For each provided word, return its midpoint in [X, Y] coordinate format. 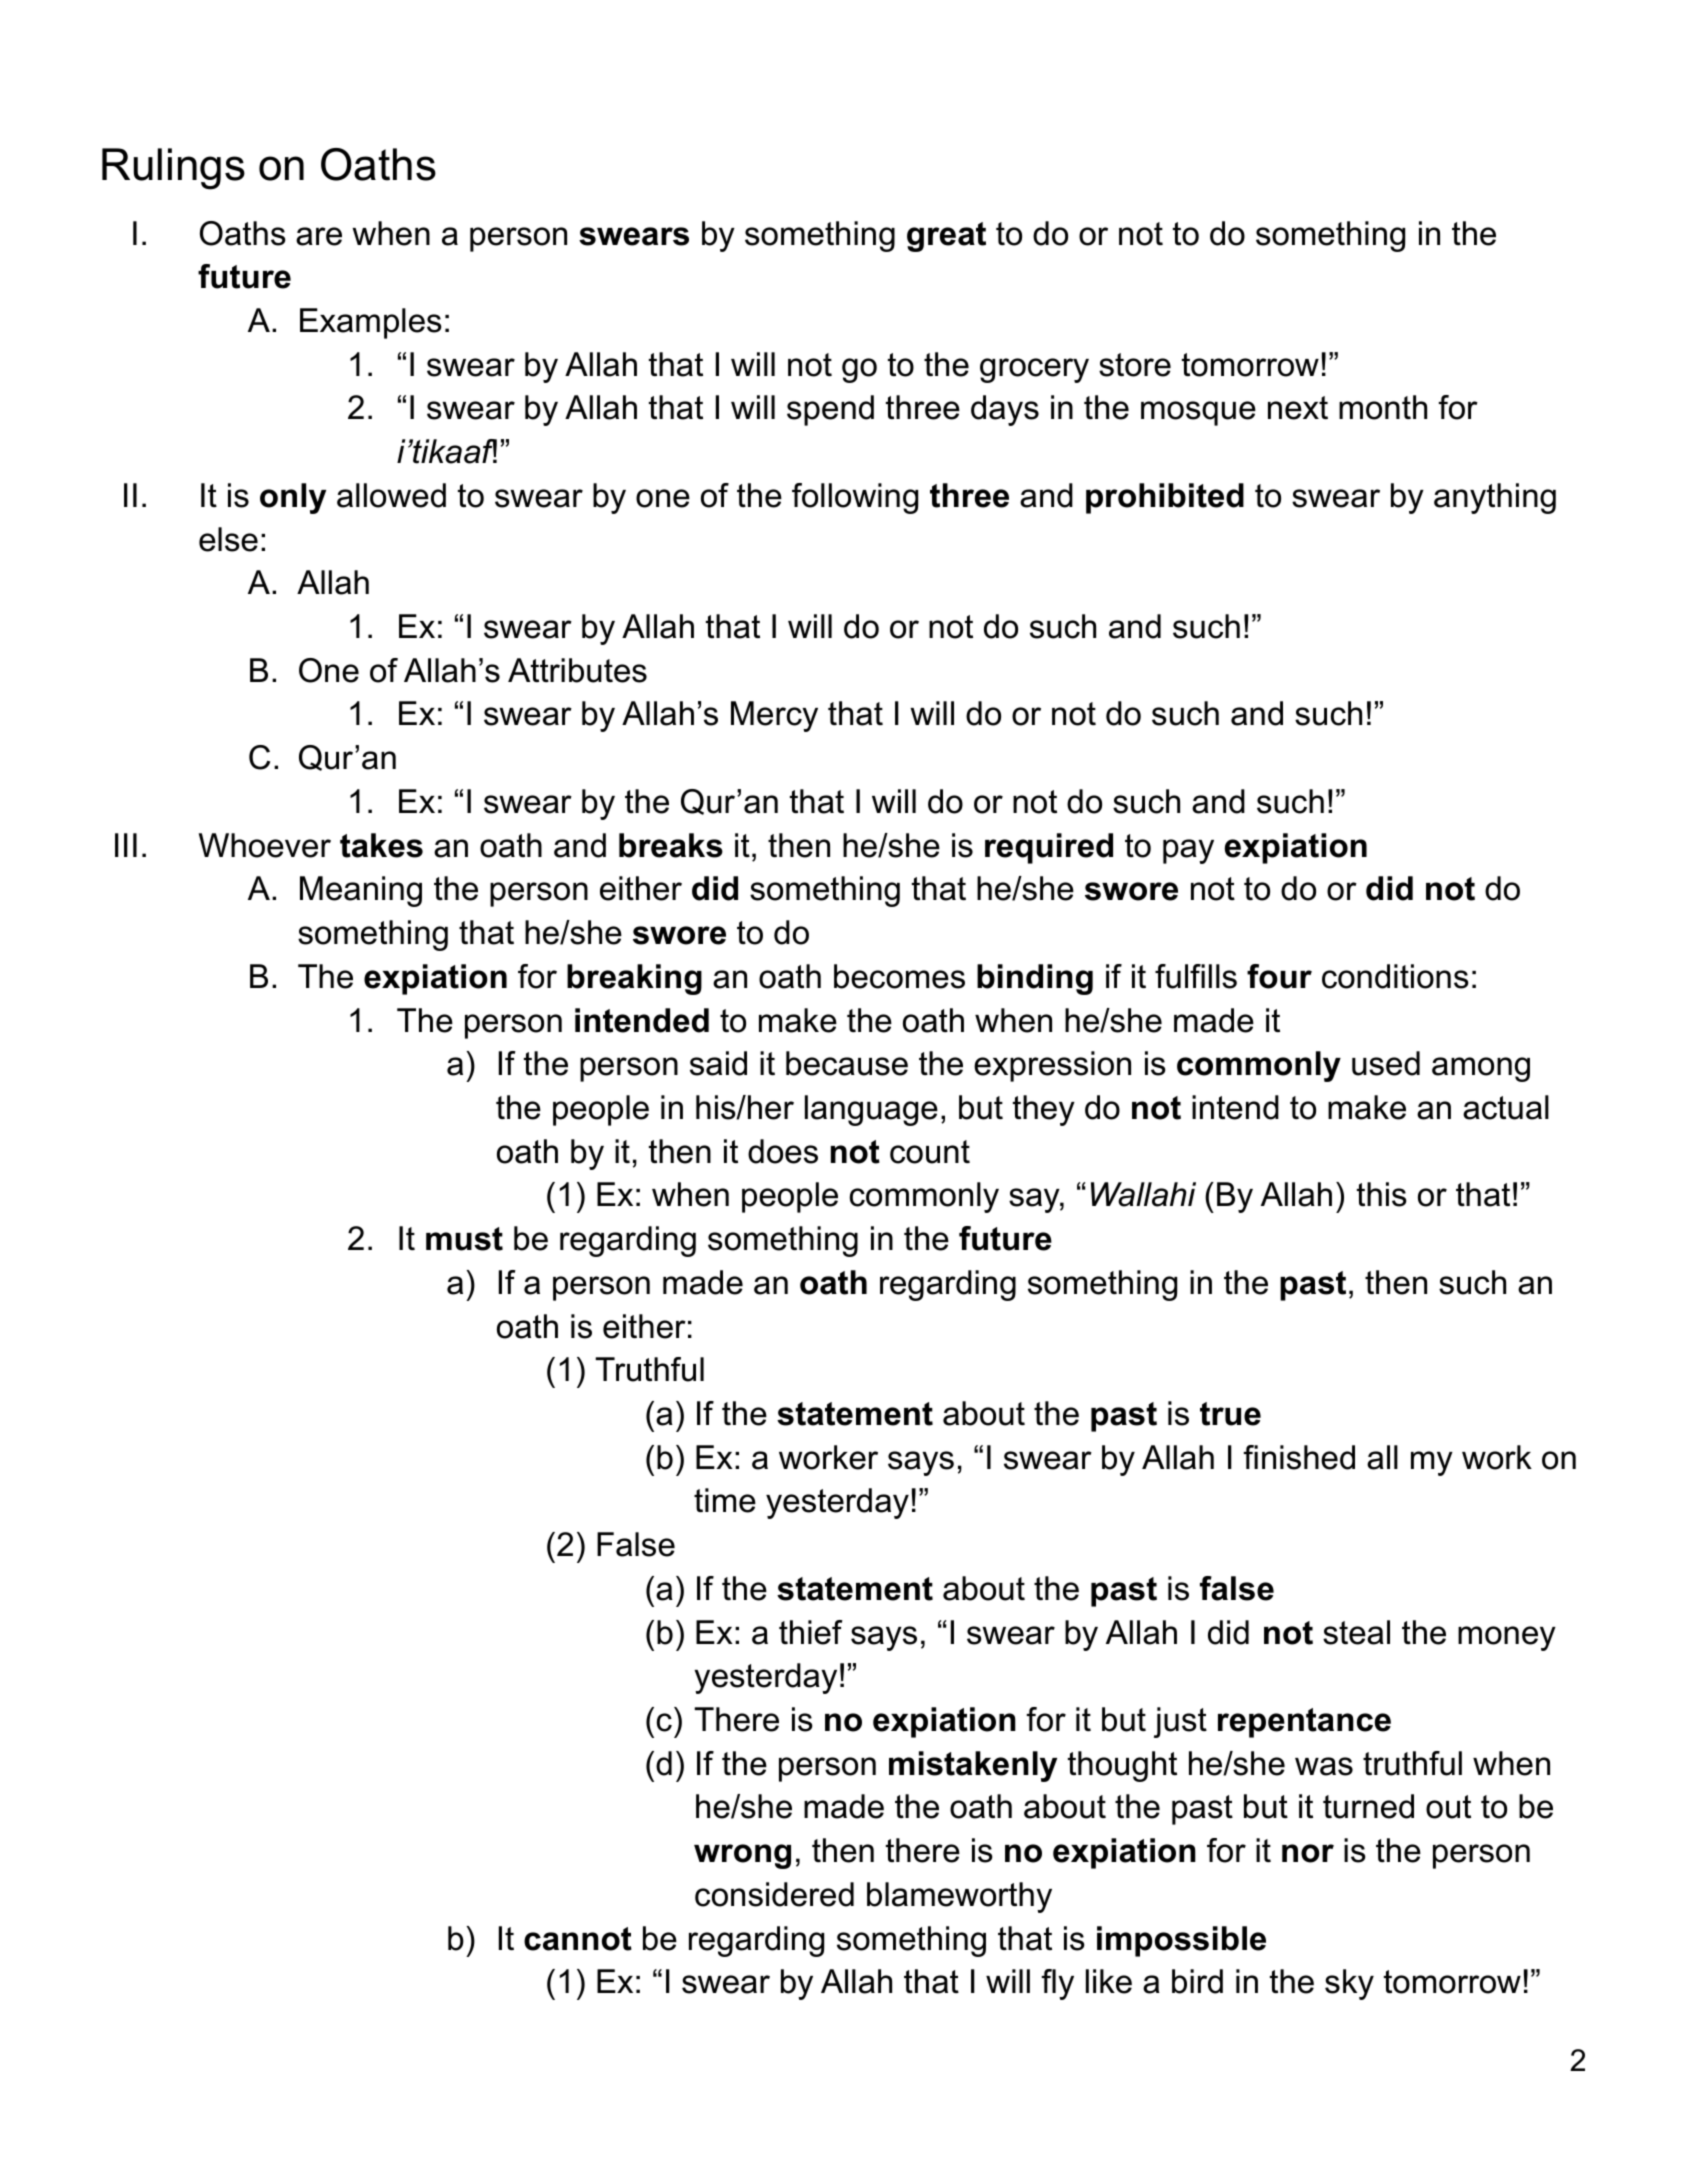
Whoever [265, 845]
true [1230, 1414]
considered [774, 1894]
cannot [578, 1939]
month [1383, 407]
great [946, 237]
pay [1188, 851]
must [464, 1239]
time [725, 1500]
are [319, 236]
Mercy [774, 716]
